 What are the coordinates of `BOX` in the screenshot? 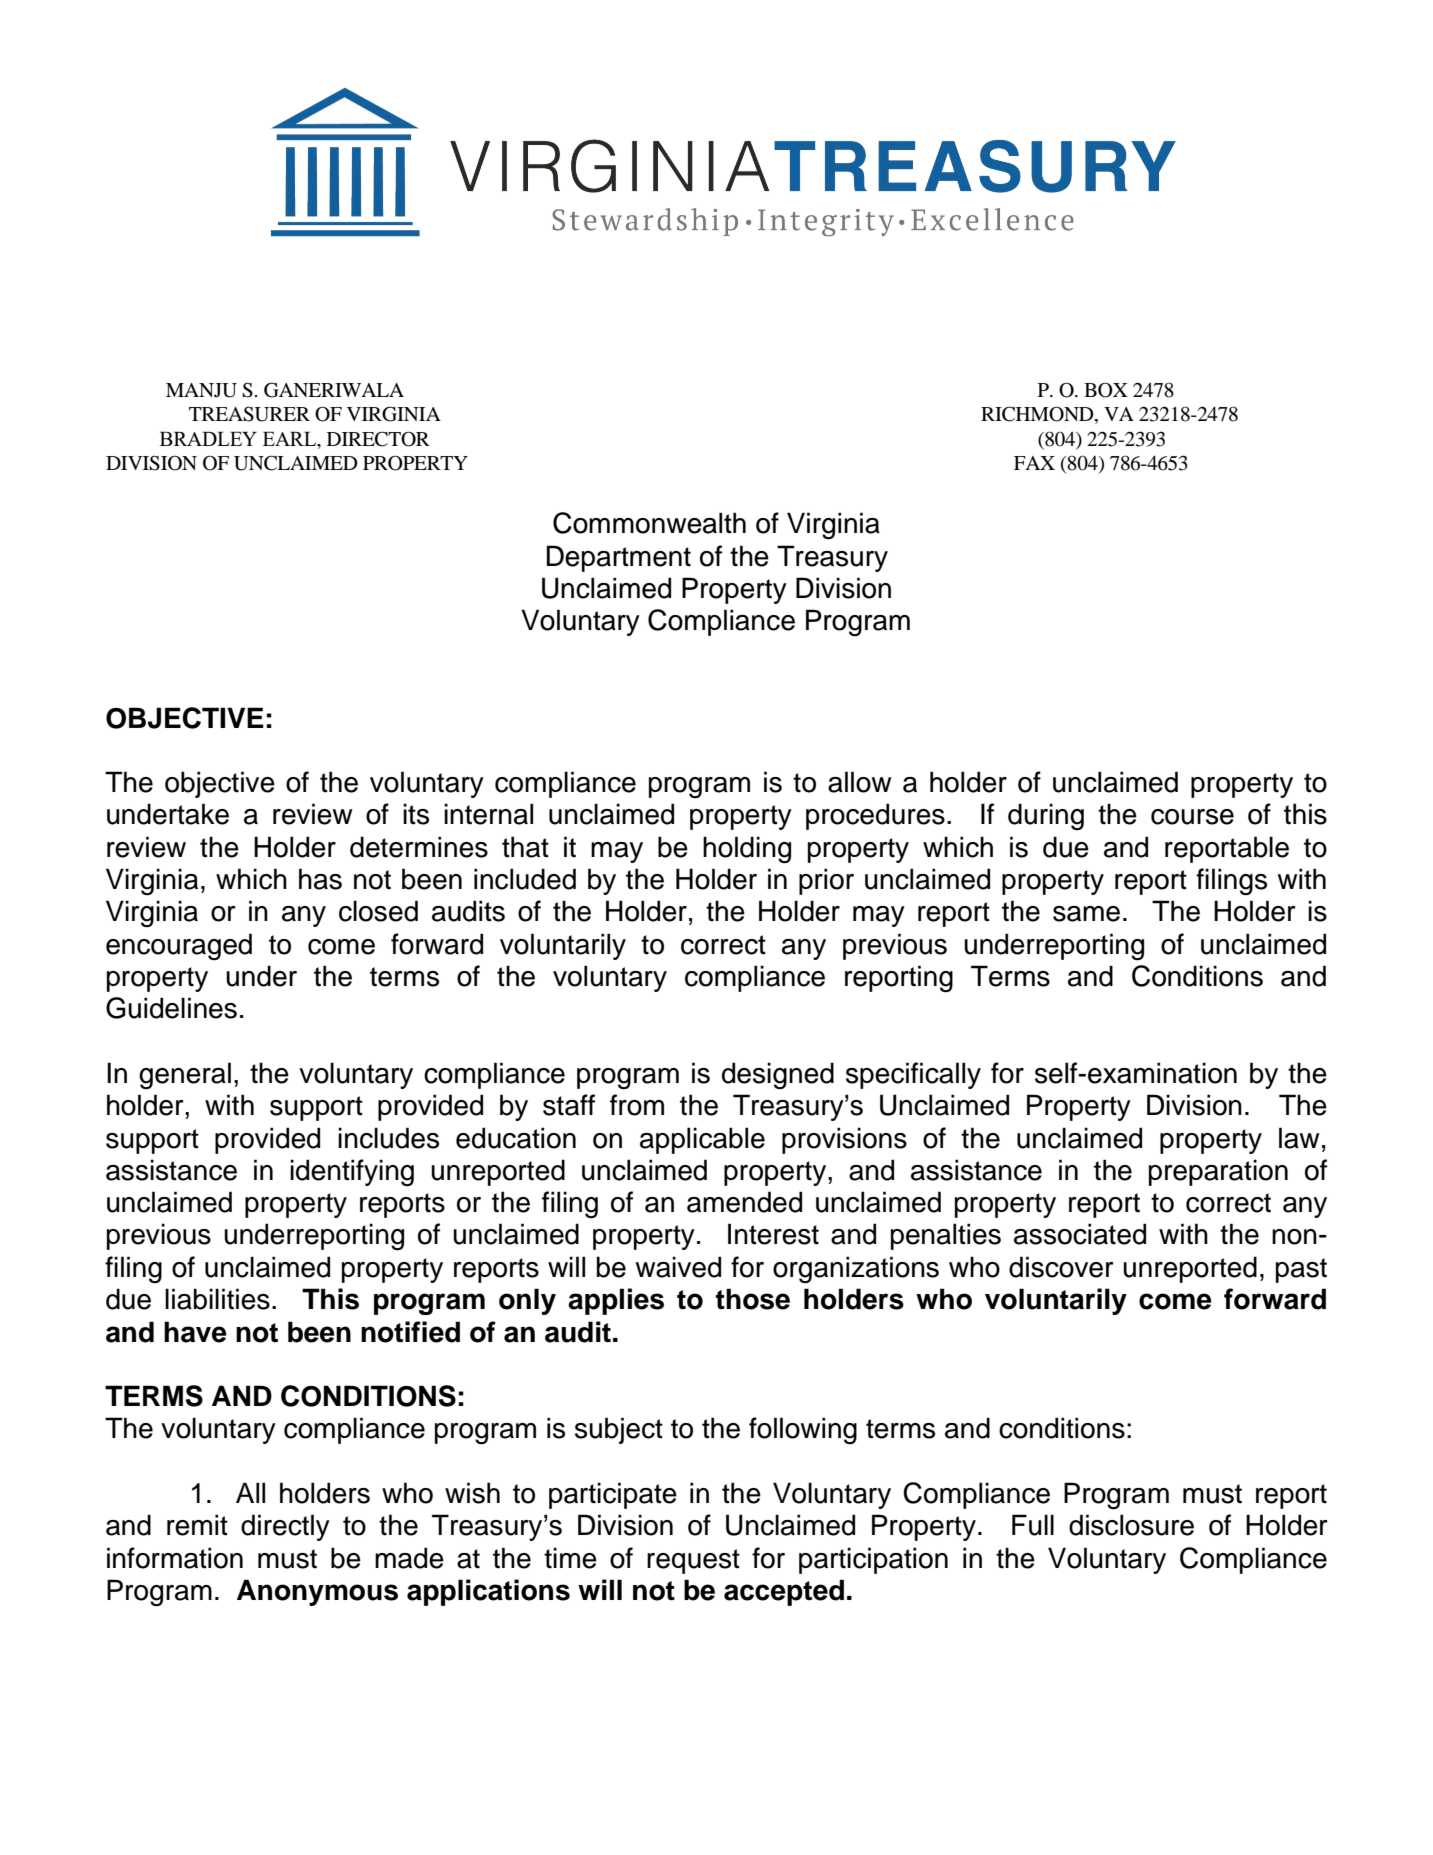 It's located at (1106, 390).
